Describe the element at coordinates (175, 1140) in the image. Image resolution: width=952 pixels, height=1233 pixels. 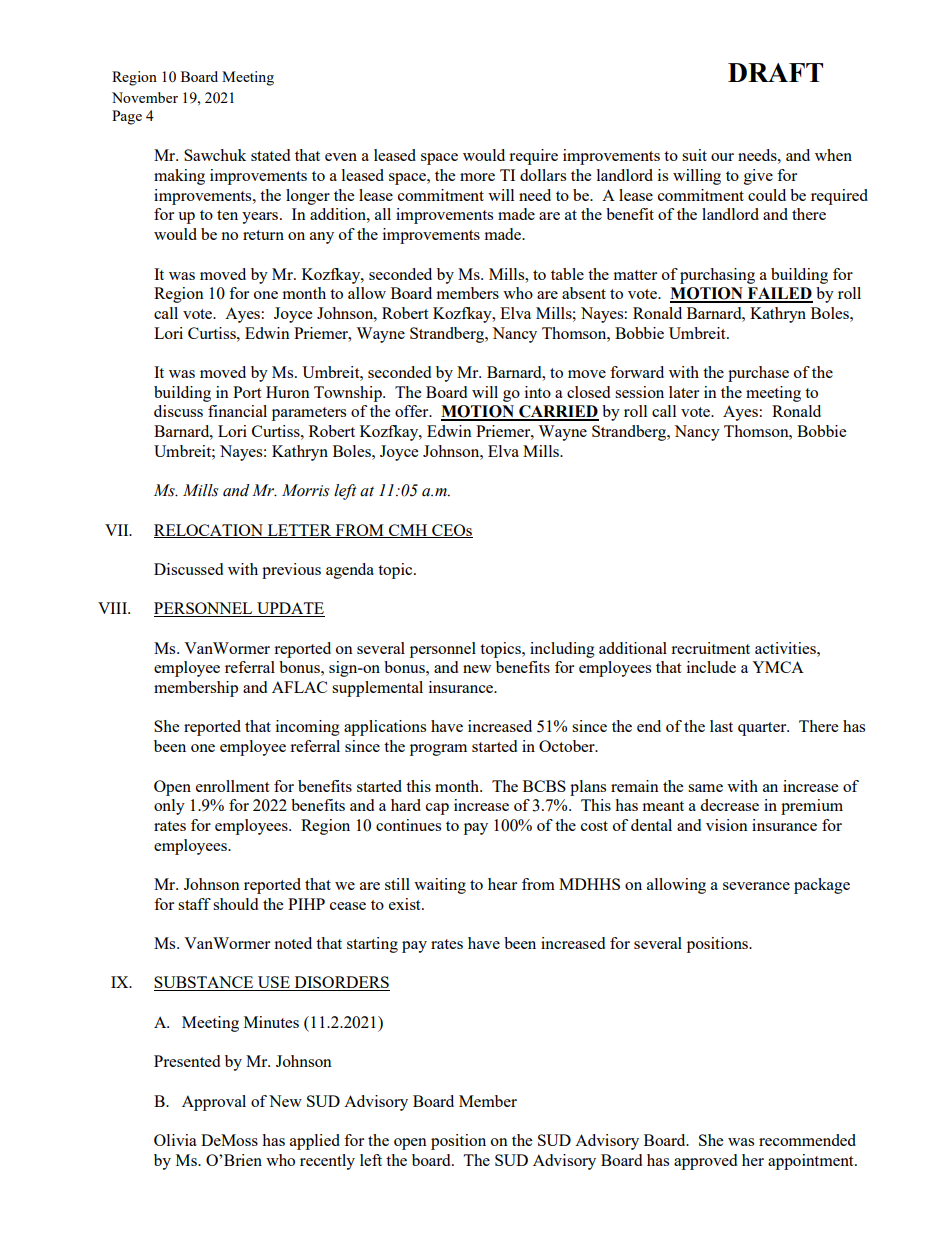
I see `Olivia` at that location.
